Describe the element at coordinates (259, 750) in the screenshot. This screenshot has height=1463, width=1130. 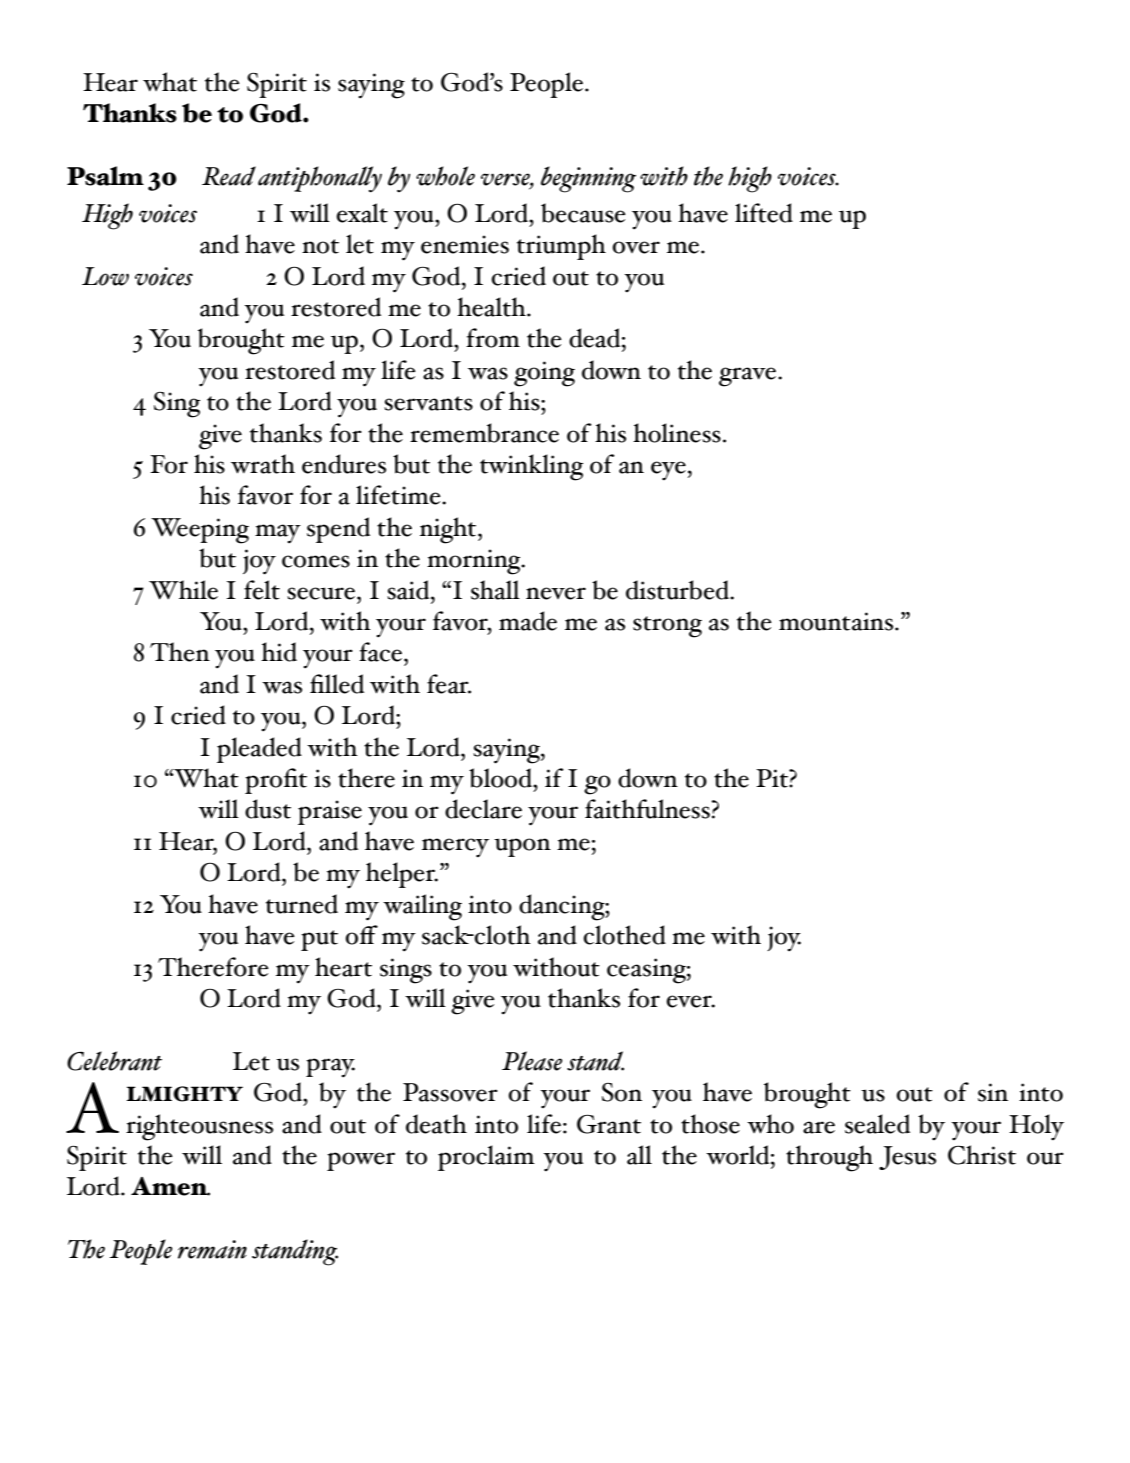
I see `pleaded` at that location.
